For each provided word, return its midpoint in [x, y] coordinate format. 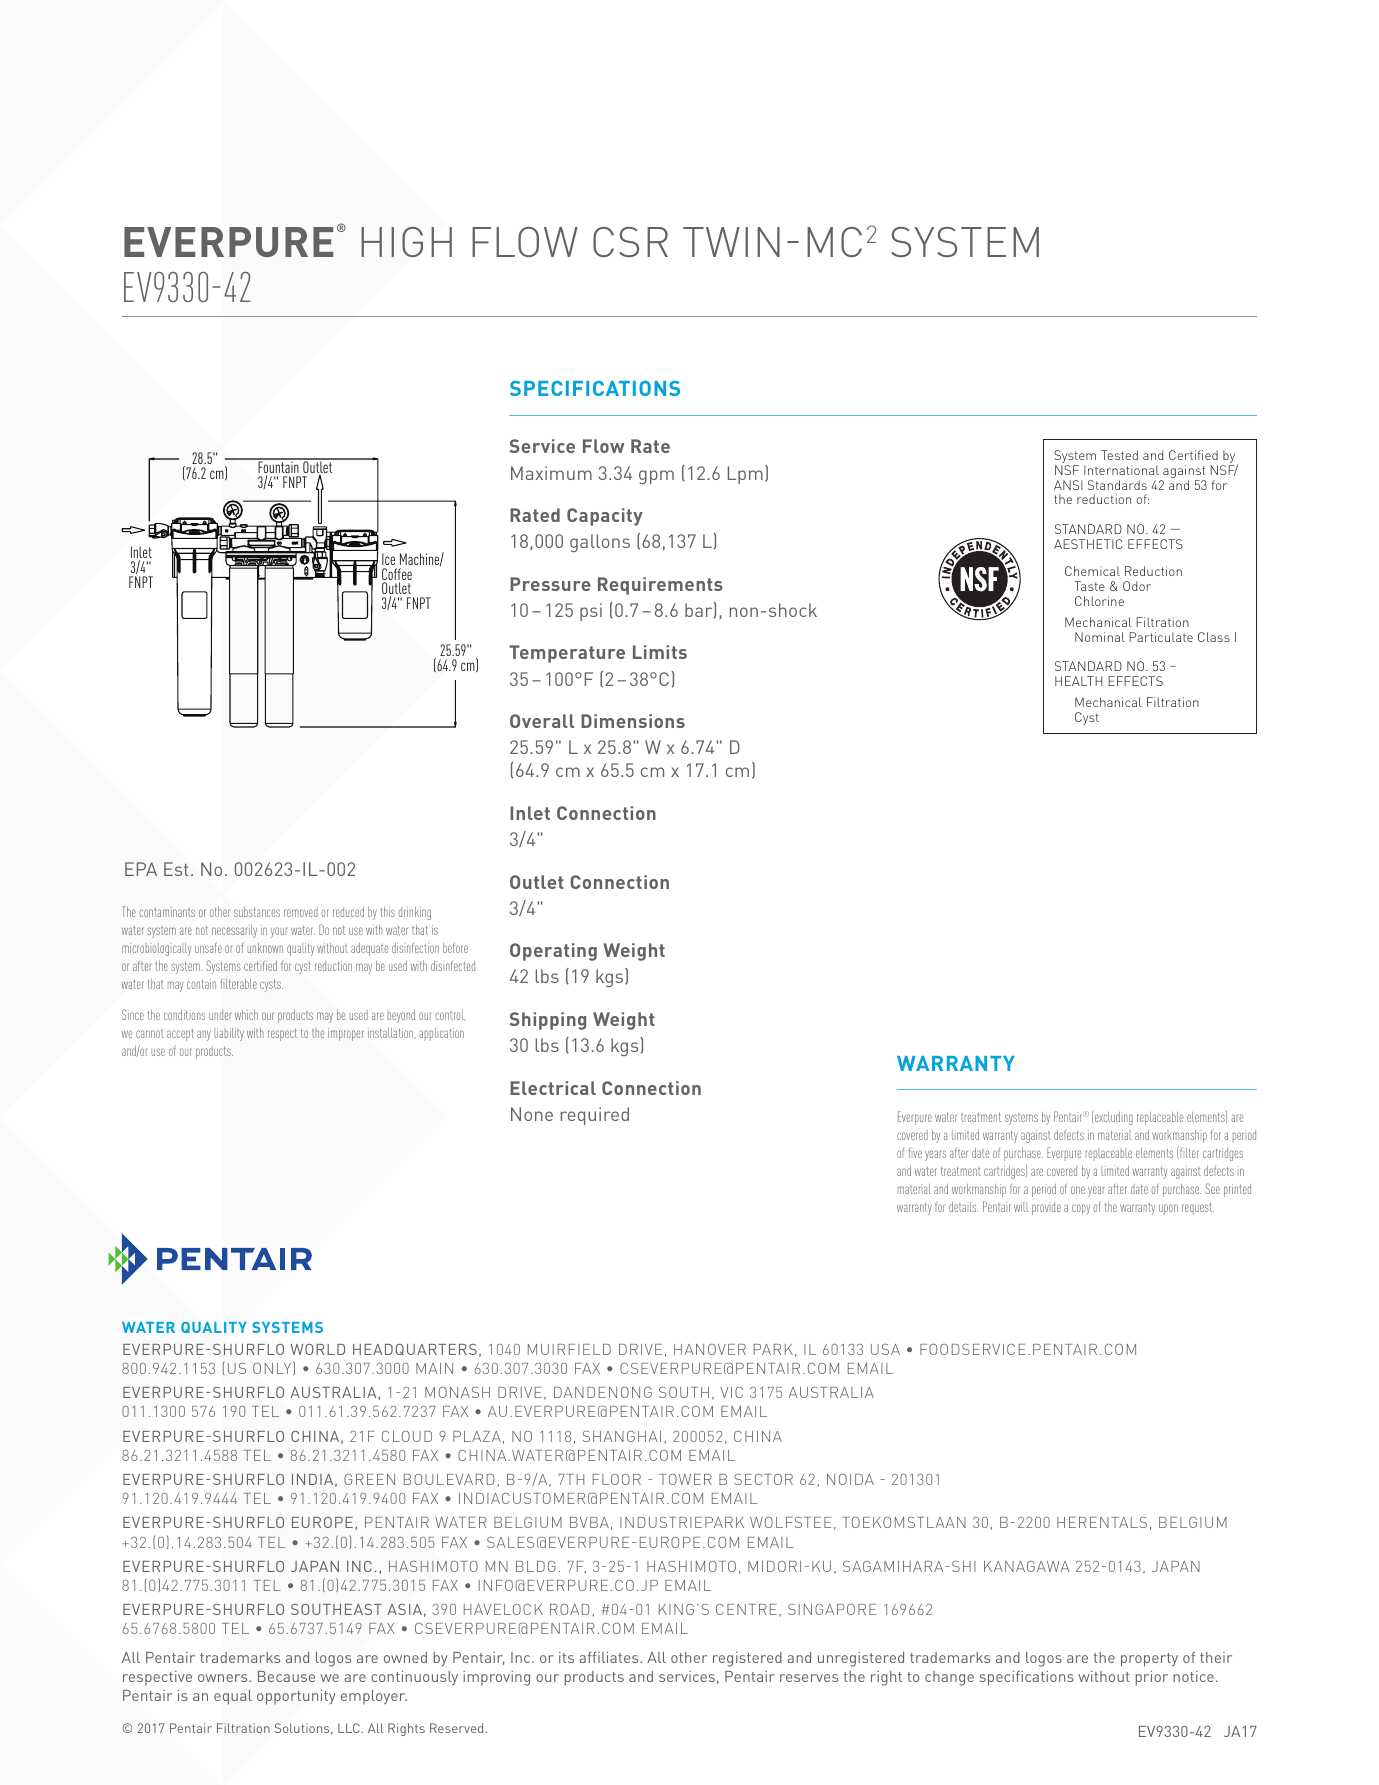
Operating [553, 952]
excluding [1113, 1117]
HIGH [406, 242]
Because [286, 1676]
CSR [630, 242]
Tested [1119, 455]
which [246, 1015]
